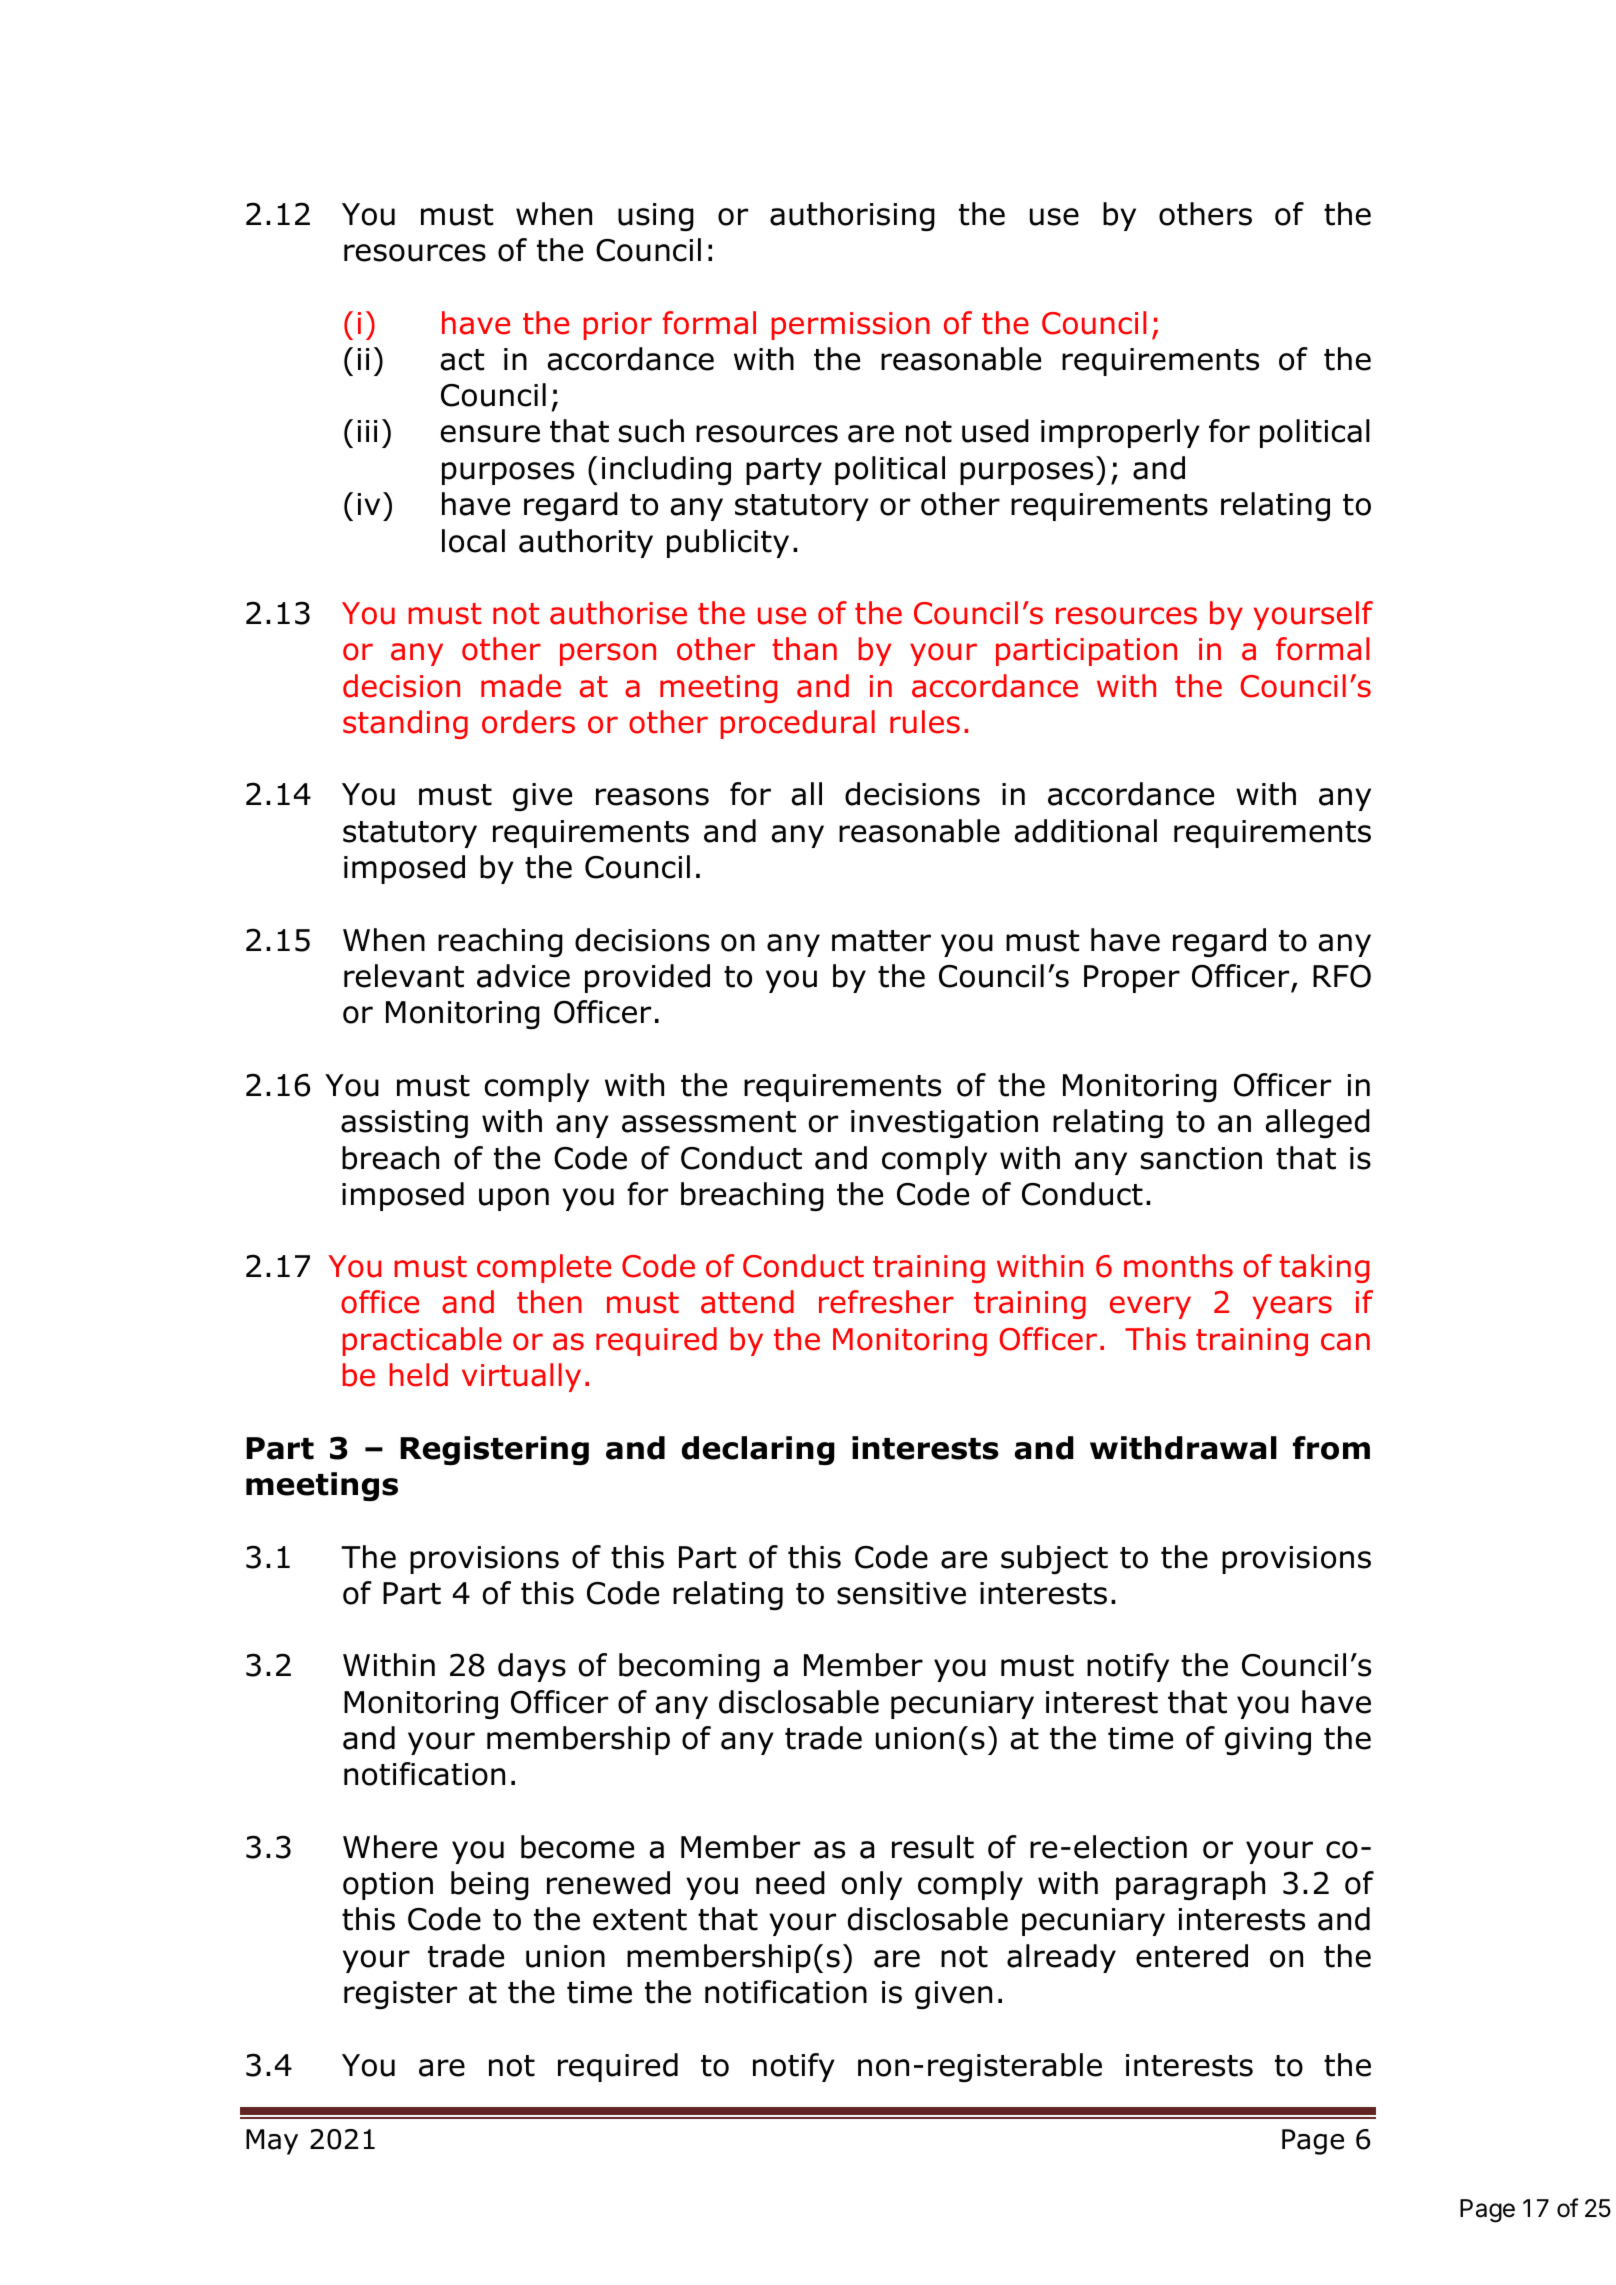  I want to click on declaring, so click(758, 1450).
